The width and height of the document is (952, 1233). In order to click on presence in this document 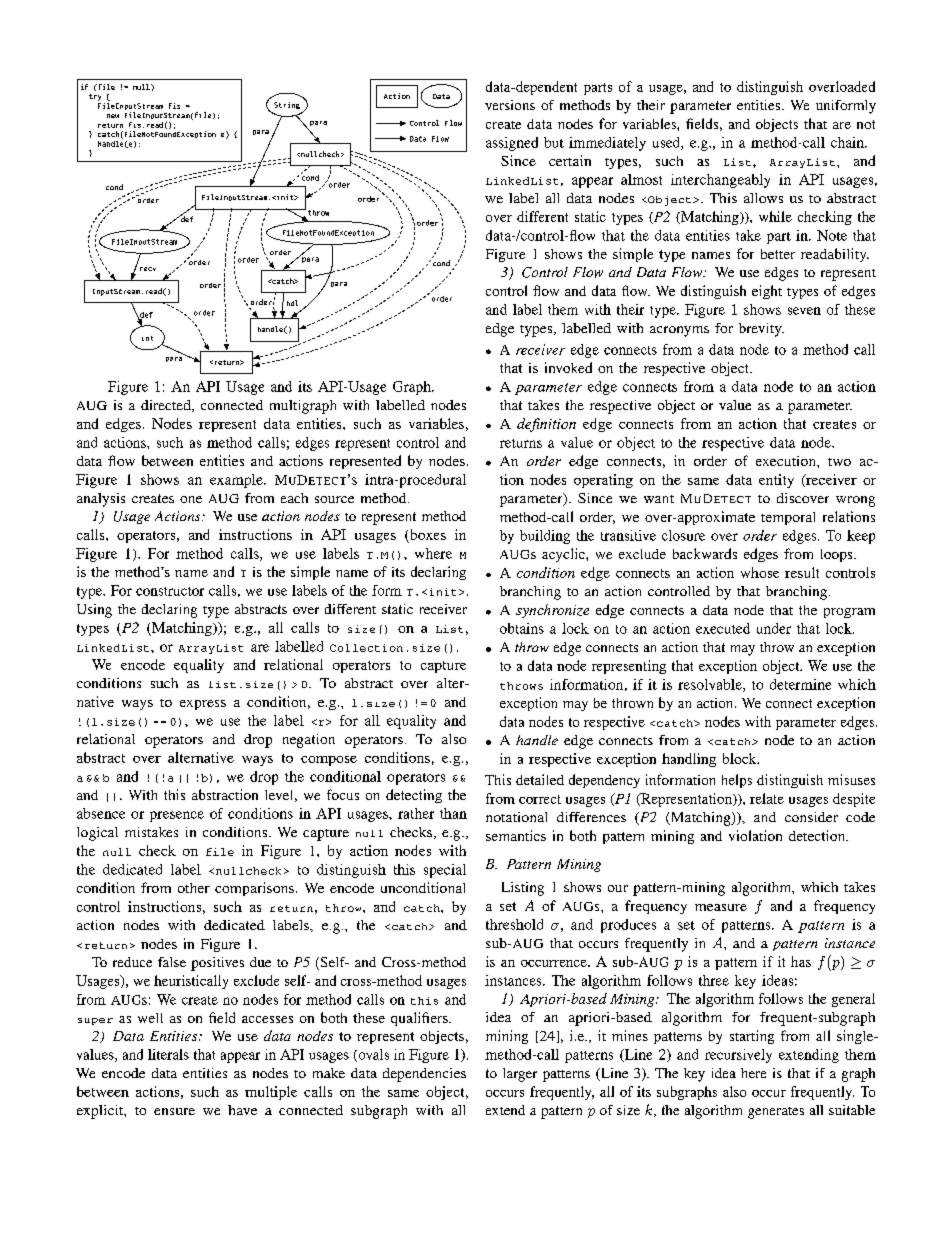, I will do `click(177, 816)`.
